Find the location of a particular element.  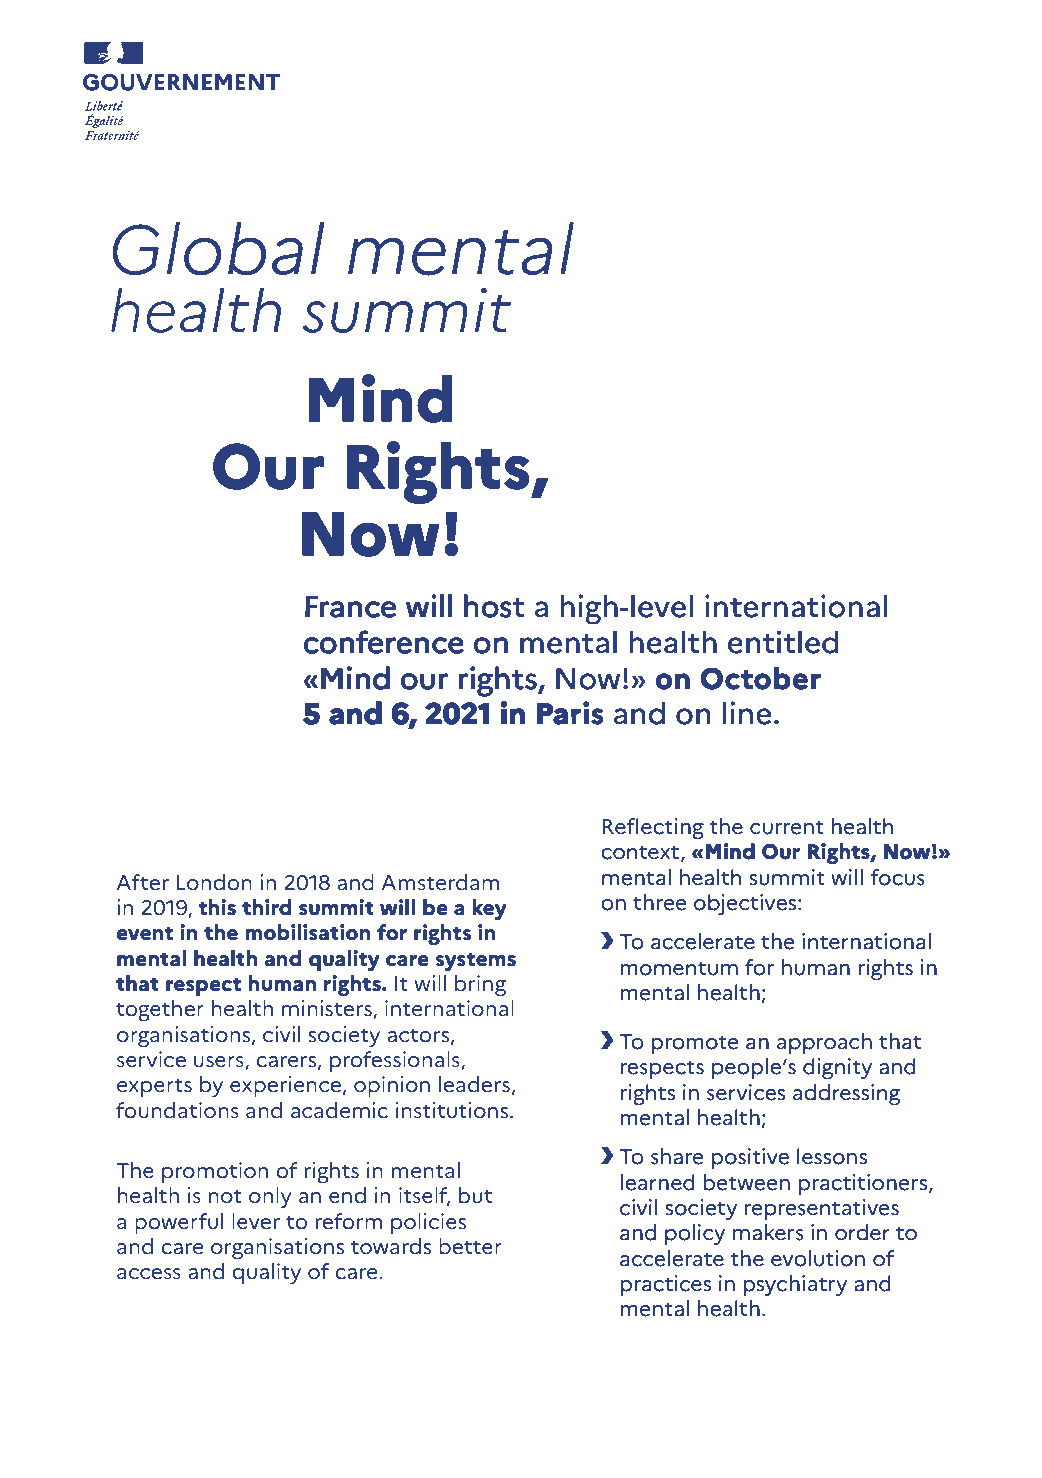

France is located at coordinates (351, 607).
